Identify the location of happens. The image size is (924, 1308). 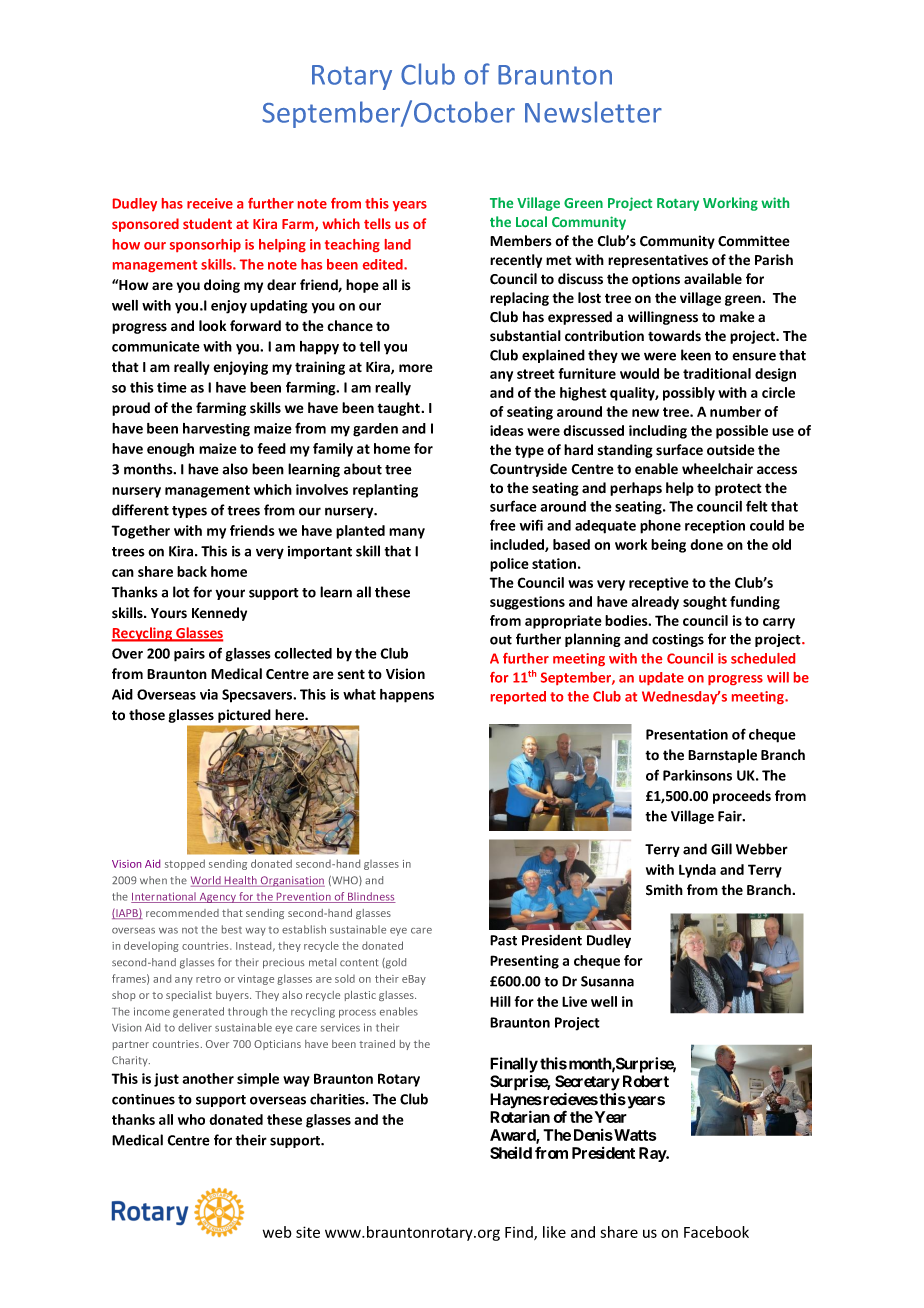
(407, 696).
